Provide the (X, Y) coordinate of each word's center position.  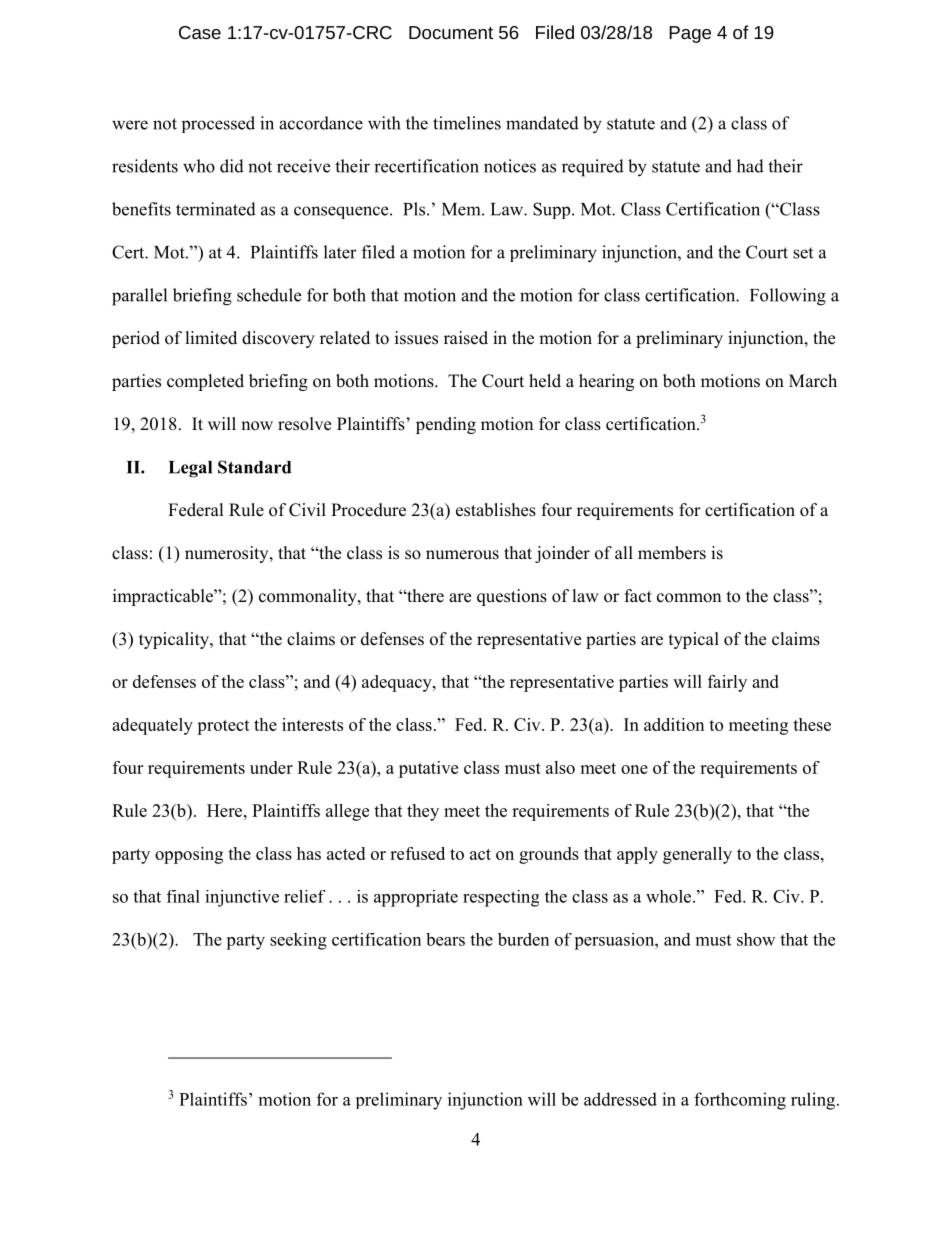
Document (451, 32)
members (672, 553)
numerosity (228, 554)
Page (690, 34)
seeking (298, 941)
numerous (462, 555)
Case (200, 32)
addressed (620, 1099)
